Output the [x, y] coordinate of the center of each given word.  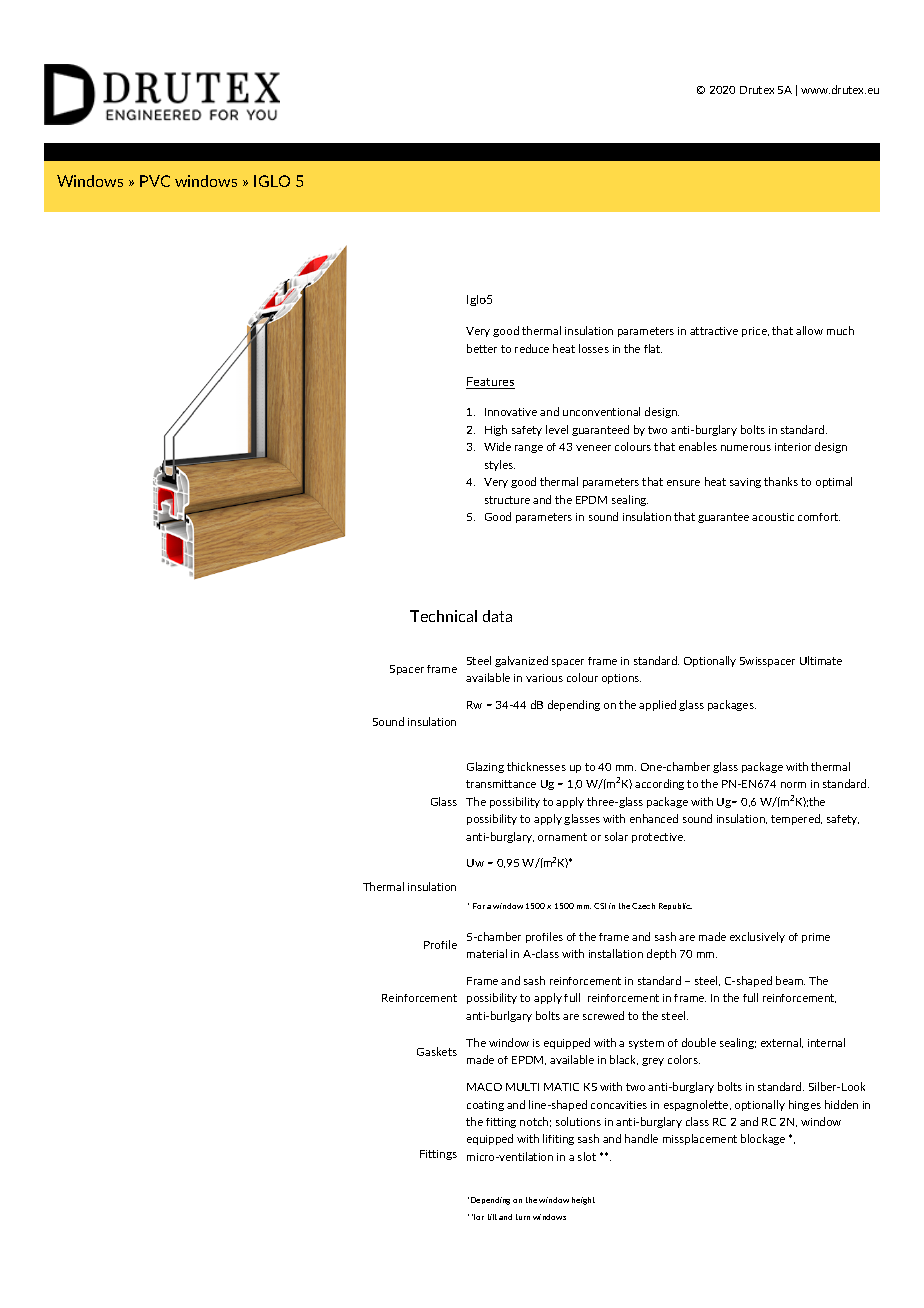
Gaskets [437, 1051]
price [755, 332]
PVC [155, 181]
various [544, 678]
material [487, 953]
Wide [497, 446]
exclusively [757, 937]
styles [500, 465]
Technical [443, 616]
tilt [492, 1217]
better [482, 348]
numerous [746, 448]
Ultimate [821, 660]
